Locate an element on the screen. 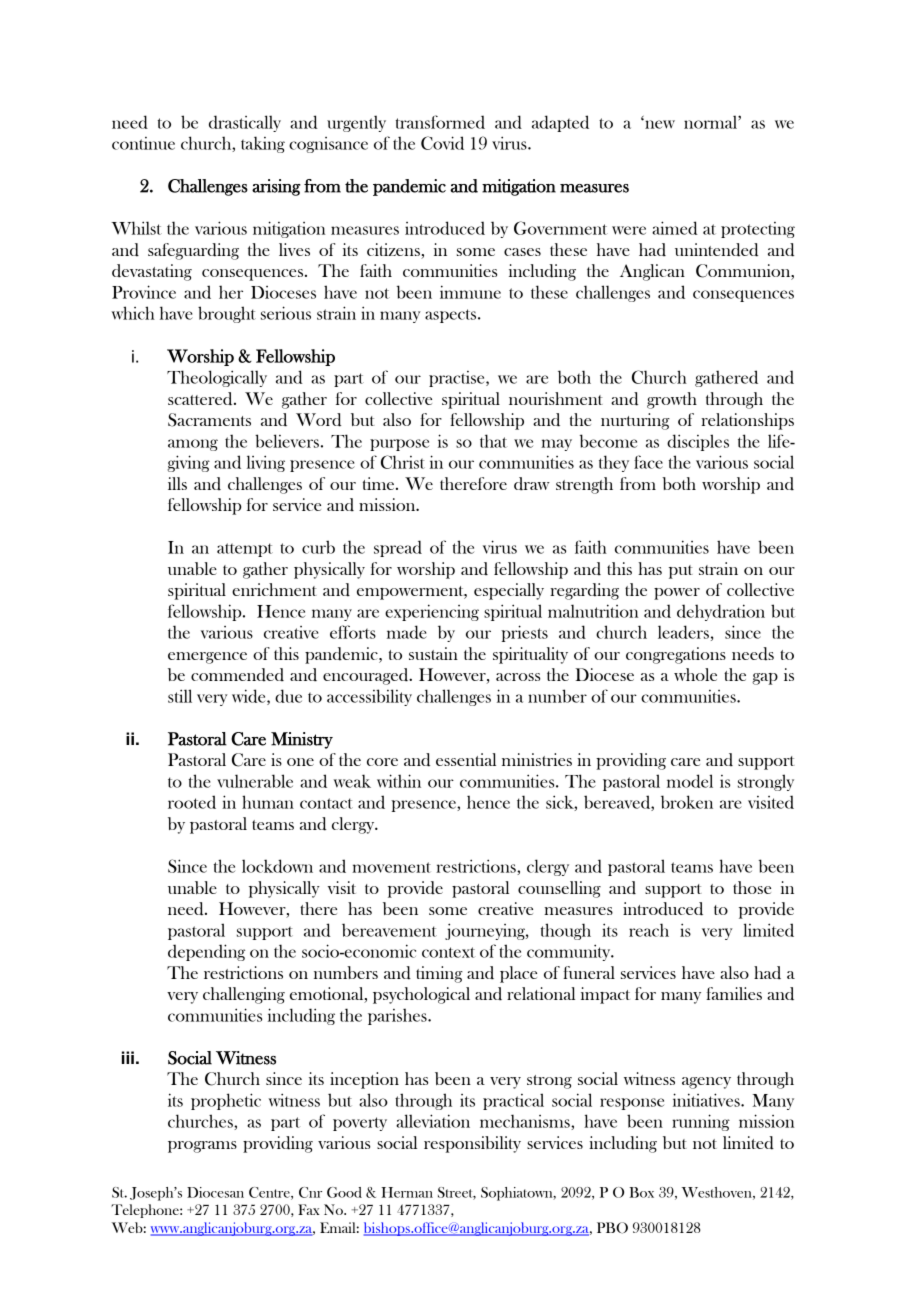  Covid is located at coordinates (442, 143).
